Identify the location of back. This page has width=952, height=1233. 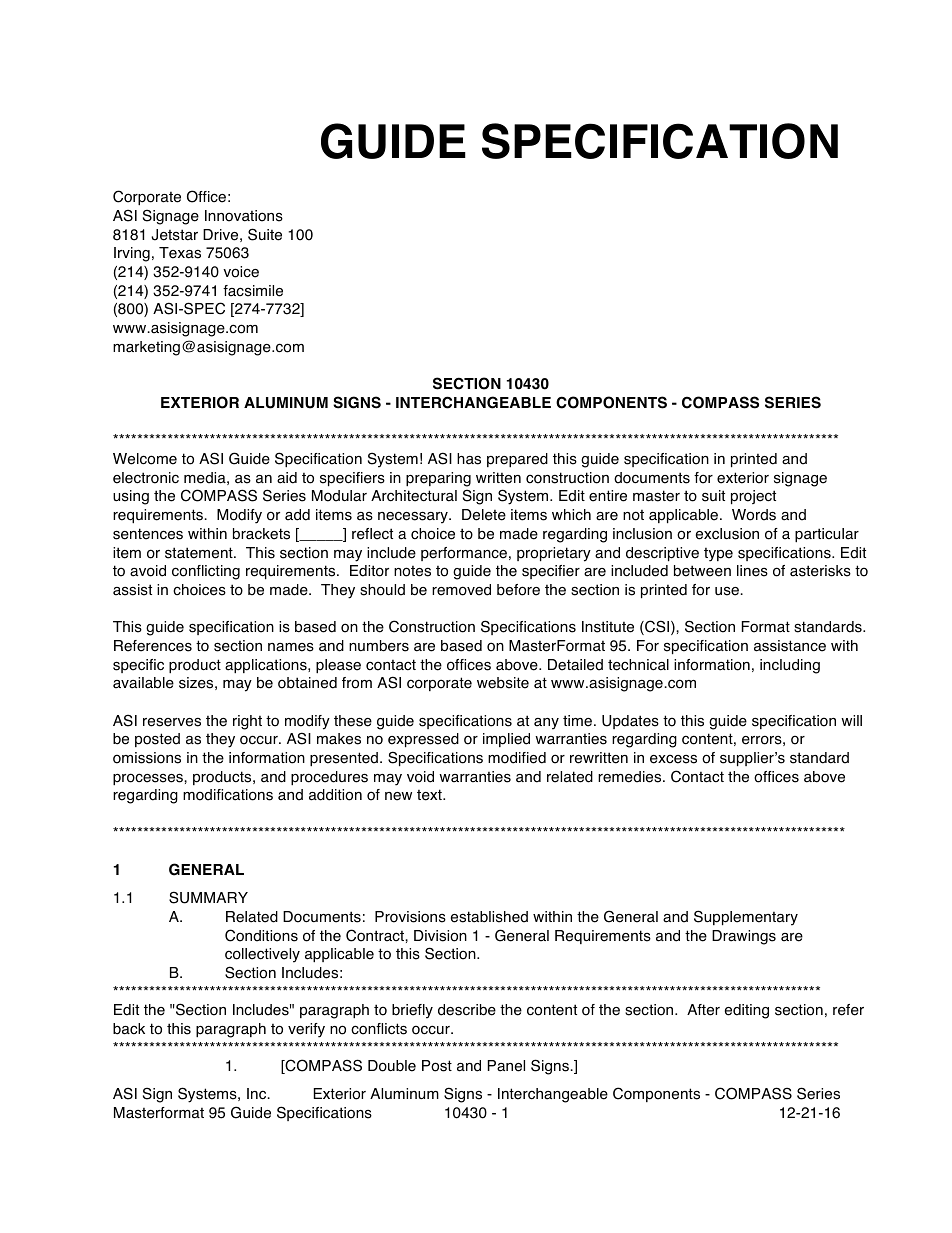
(129, 1029).
